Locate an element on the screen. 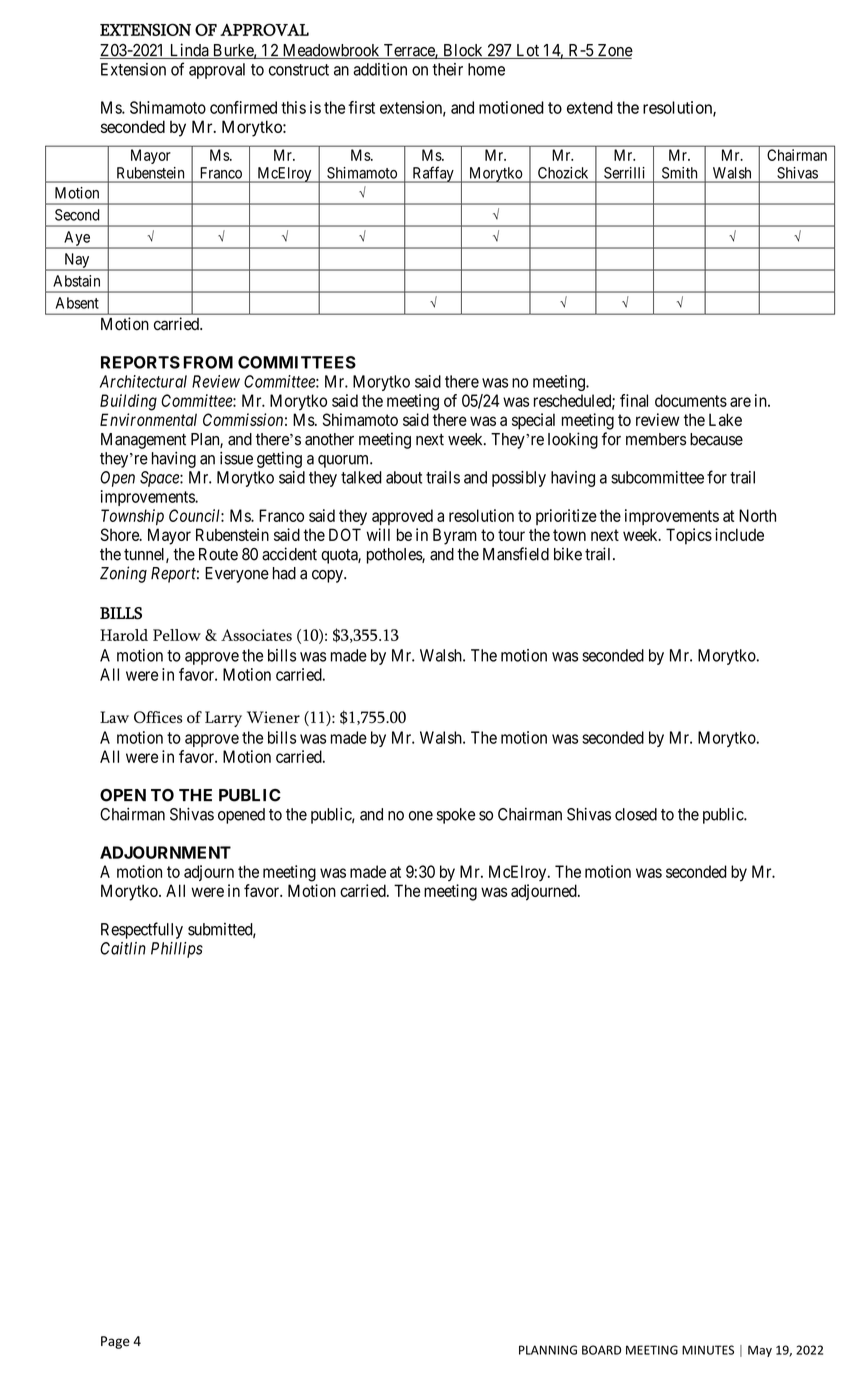 This screenshot has height=1400, width=849. MINUTES is located at coordinates (708, 1350).
